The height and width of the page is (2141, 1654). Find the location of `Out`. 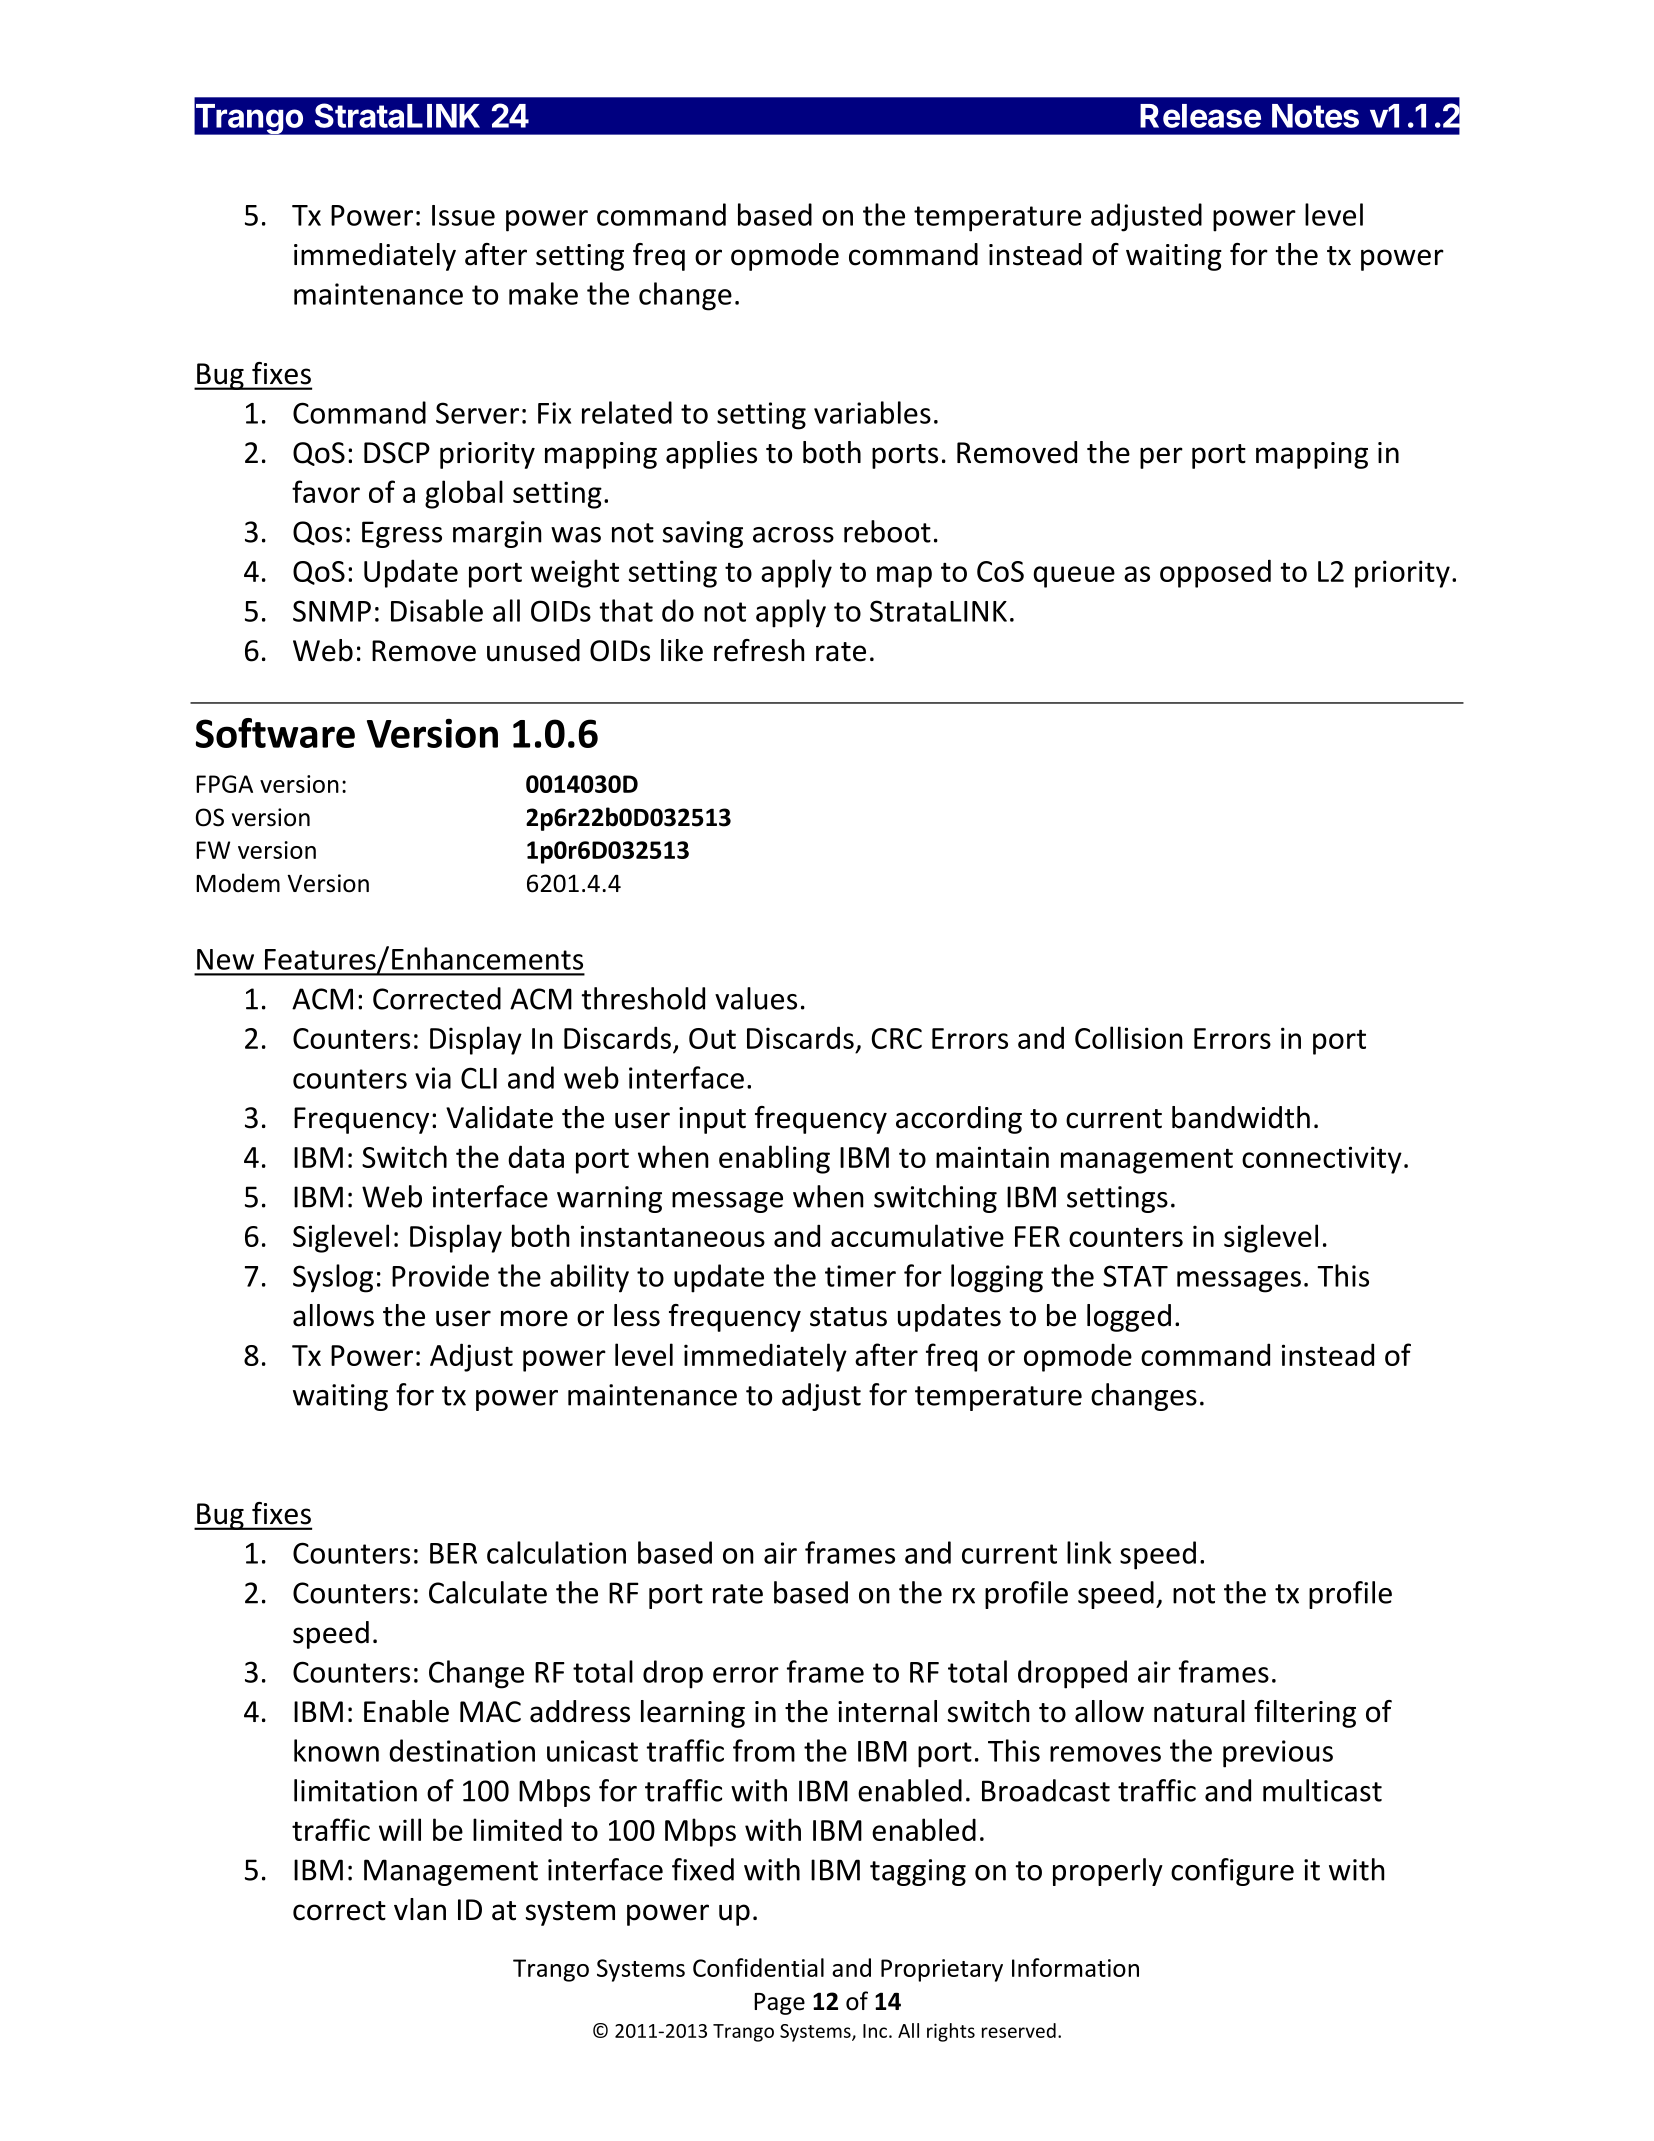

Out is located at coordinates (712, 1038).
